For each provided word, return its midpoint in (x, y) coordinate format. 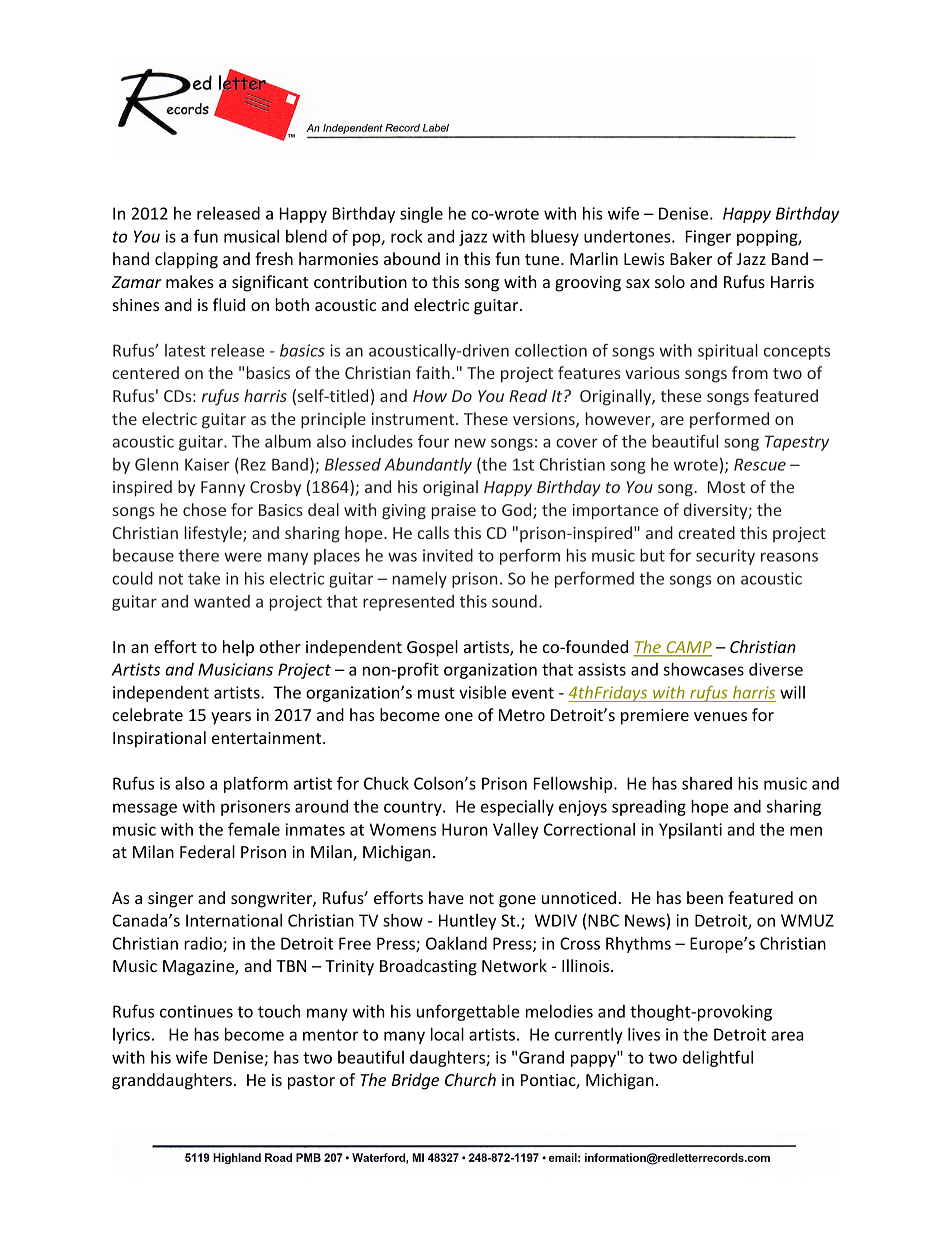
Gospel (432, 648)
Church (470, 1079)
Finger (708, 238)
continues (196, 1011)
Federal (207, 851)
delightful (718, 1058)
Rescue (760, 464)
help (238, 648)
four (433, 441)
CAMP (688, 648)
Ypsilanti (690, 831)
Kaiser (207, 464)
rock (406, 236)
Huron (465, 829)
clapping (186, 260)
